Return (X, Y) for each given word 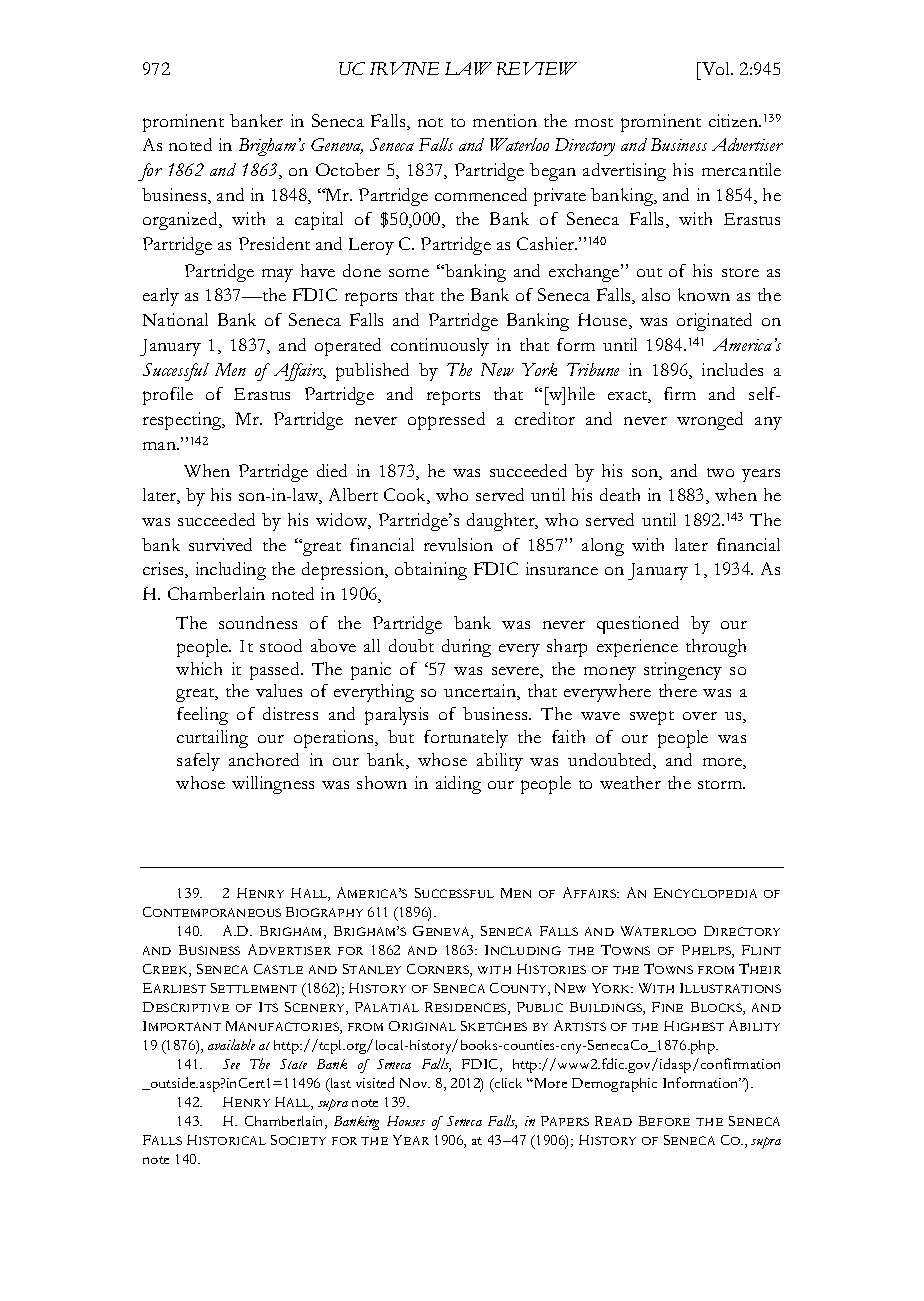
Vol (716, 68)
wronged (710, 421)
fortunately (466, 739)
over (700, 716)
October (348, 169)
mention (505, 120)
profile (168, 396)
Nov (415, 1083)
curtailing (212, 739)
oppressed (446, 421)
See (231, 1064)
